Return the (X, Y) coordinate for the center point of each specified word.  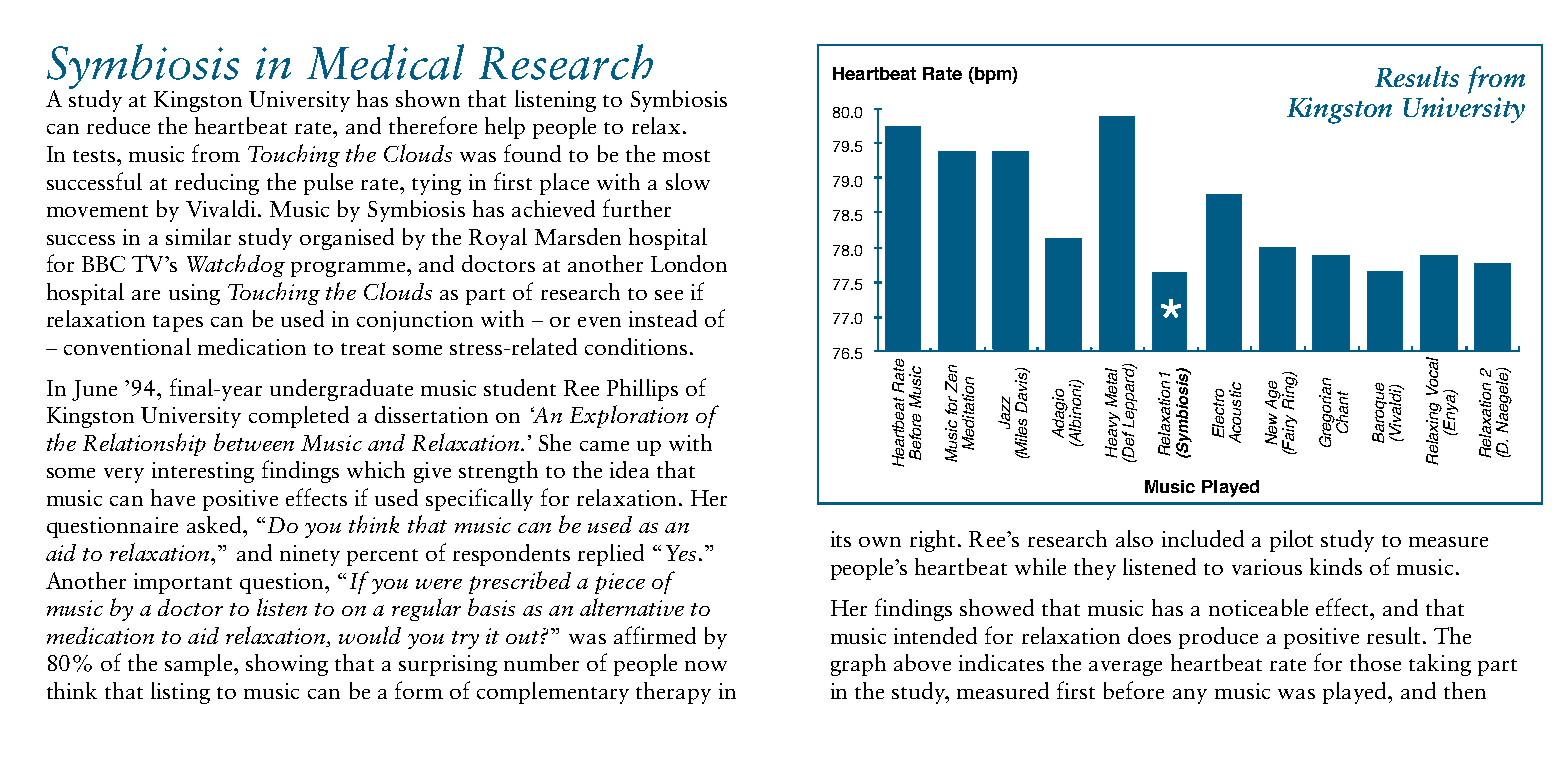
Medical (385, 62)
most (686, 156)
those (1375, 662)
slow (688, 181)
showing (287, 665)
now (706, 666)
